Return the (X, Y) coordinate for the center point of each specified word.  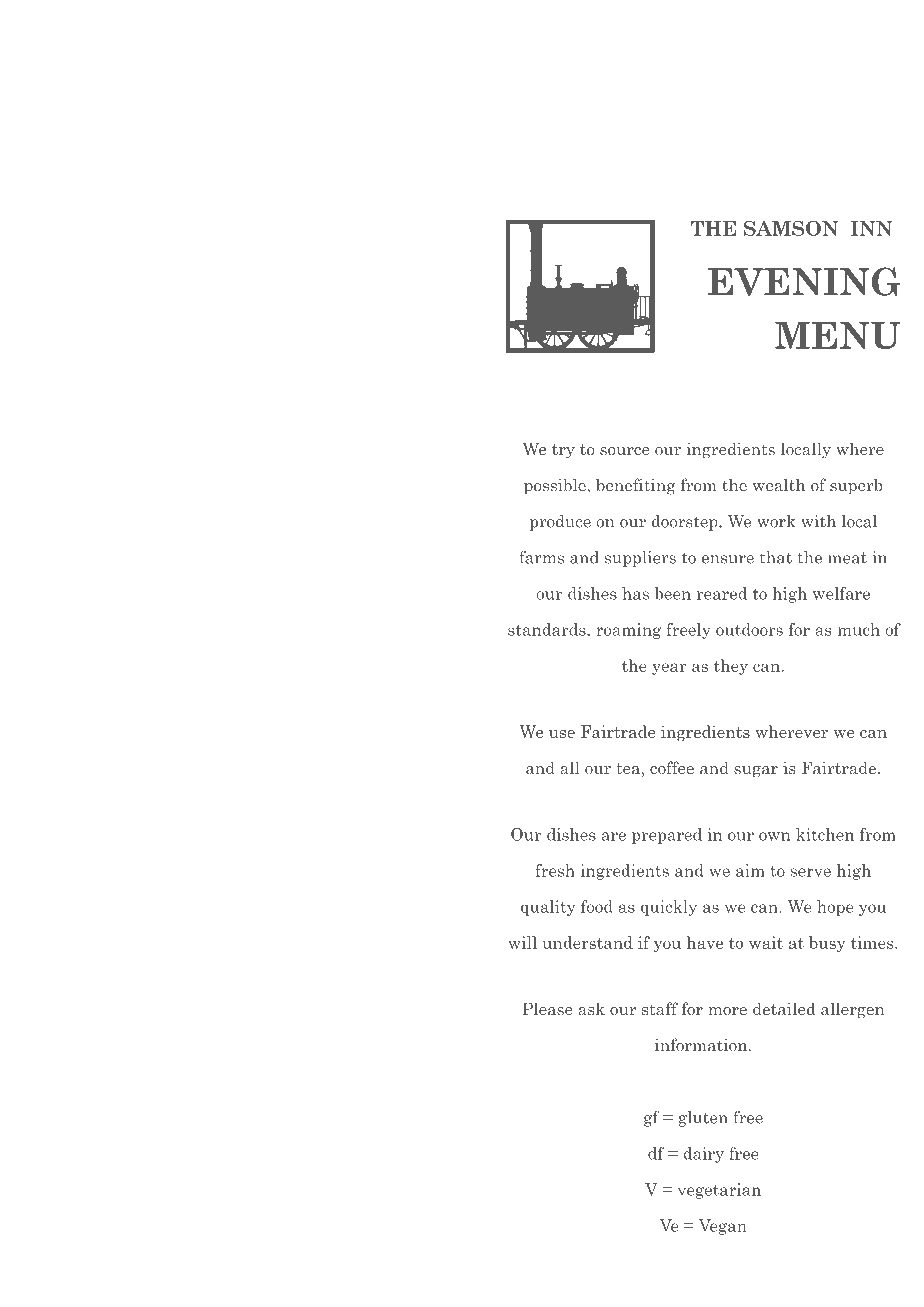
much (859, 629)
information (702, 1044)
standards (548, 629)
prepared (667, 836)
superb (856, 486)
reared (722, 593)
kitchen (825, 834)
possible (556, 486)
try (563, 451)
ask (591, 1008)
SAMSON (791, 228)
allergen (852, 1010)
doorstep (686, 523)
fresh (555, 870)
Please (547, 1008)
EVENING (804, 281)
